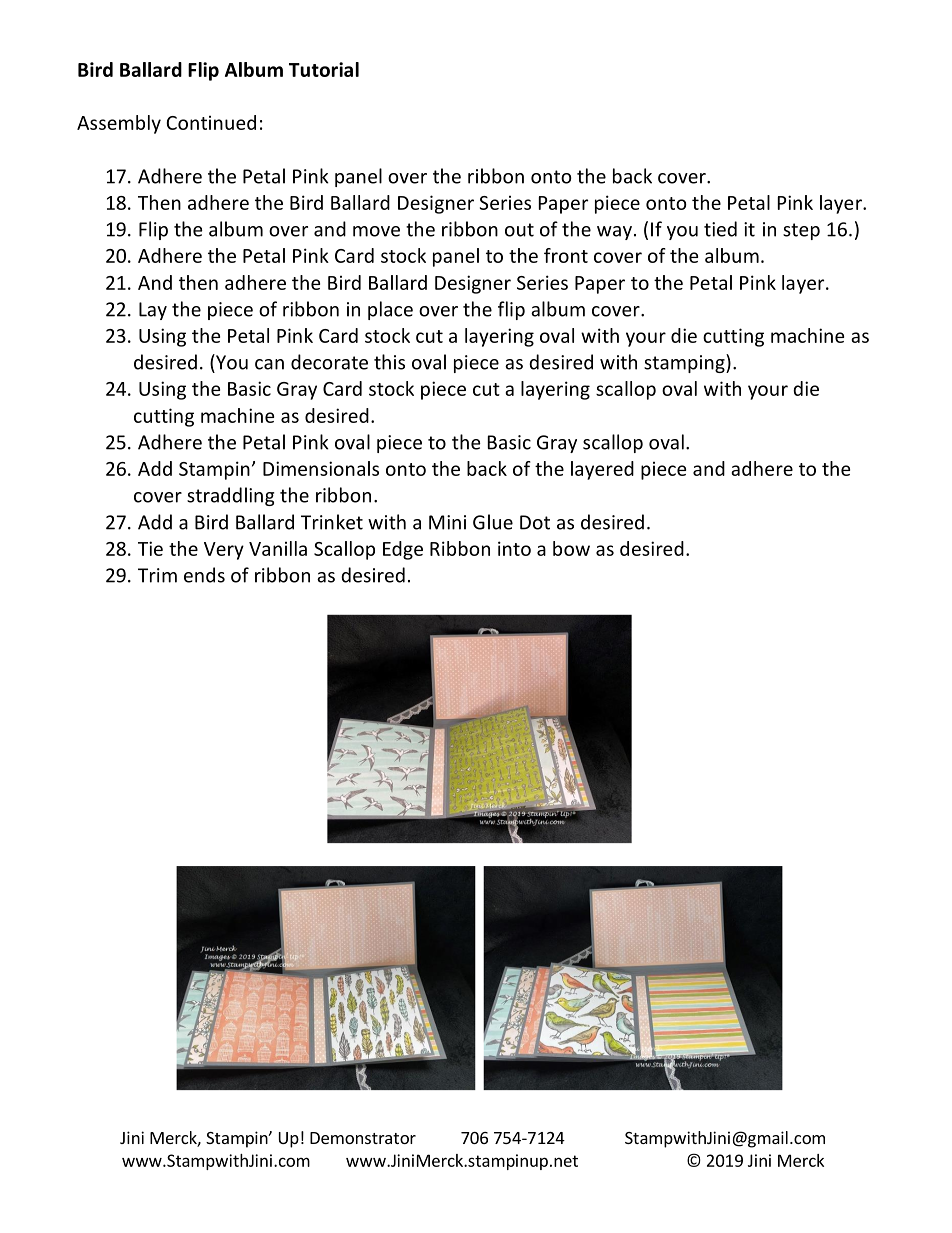 This screenshot has height=1233, width=952. I want to click on tied, so click(720, 229).
